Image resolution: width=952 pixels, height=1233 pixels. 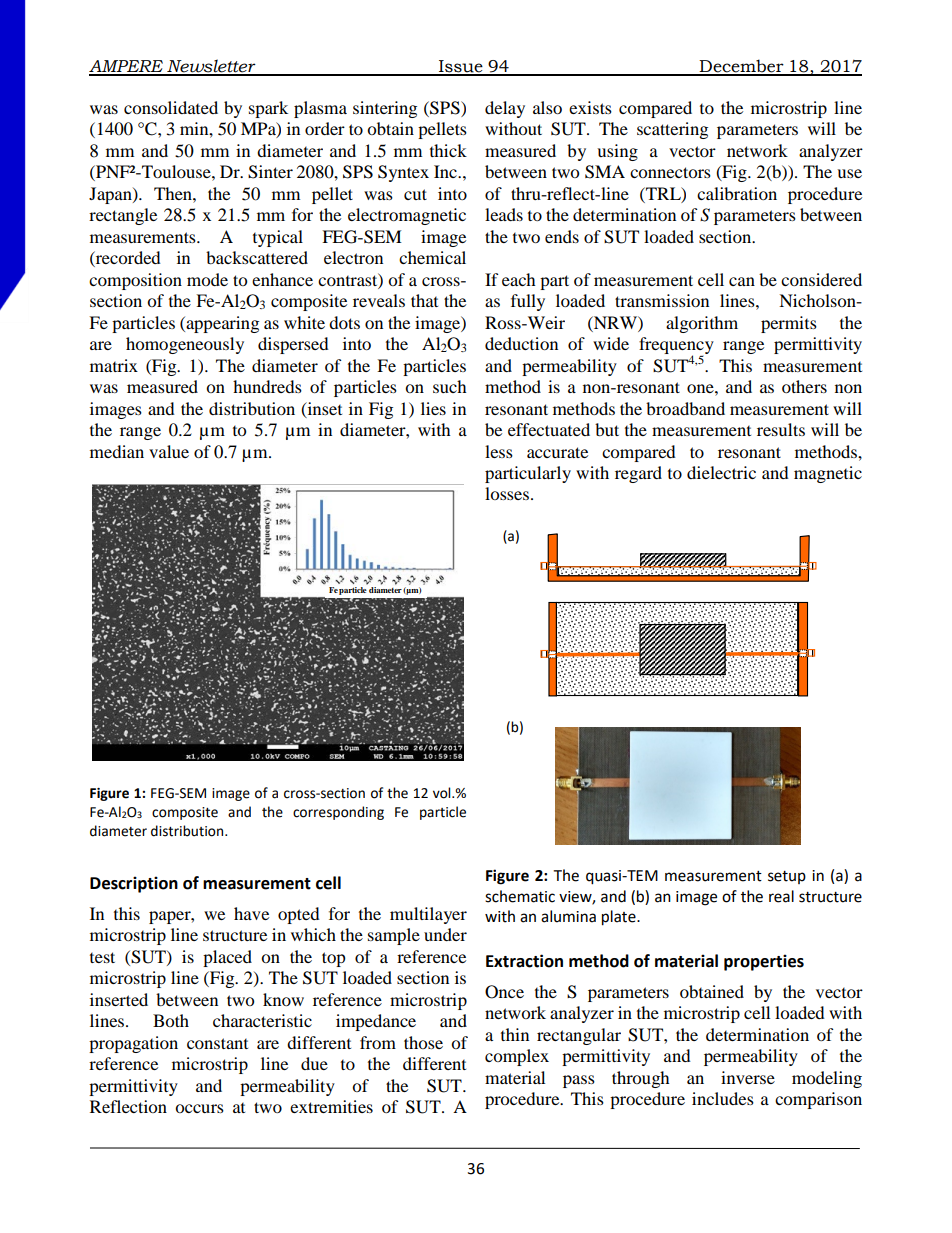 What do you see at coordinates (461, 67) in the document?
I see `Issue` at bounding box center [461, 67].
